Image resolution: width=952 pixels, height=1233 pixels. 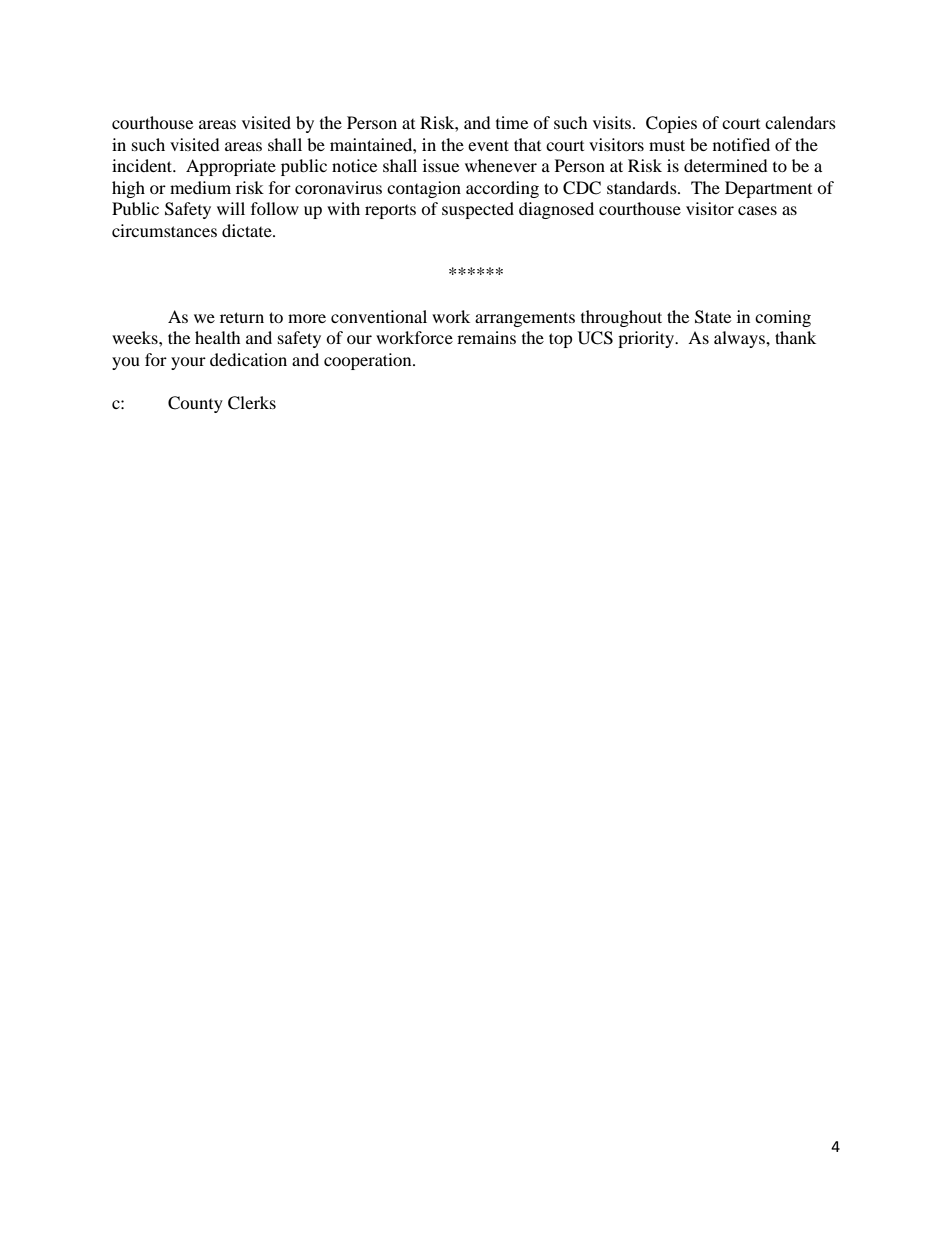 I want to click on State, so click(x=713, y=317).
